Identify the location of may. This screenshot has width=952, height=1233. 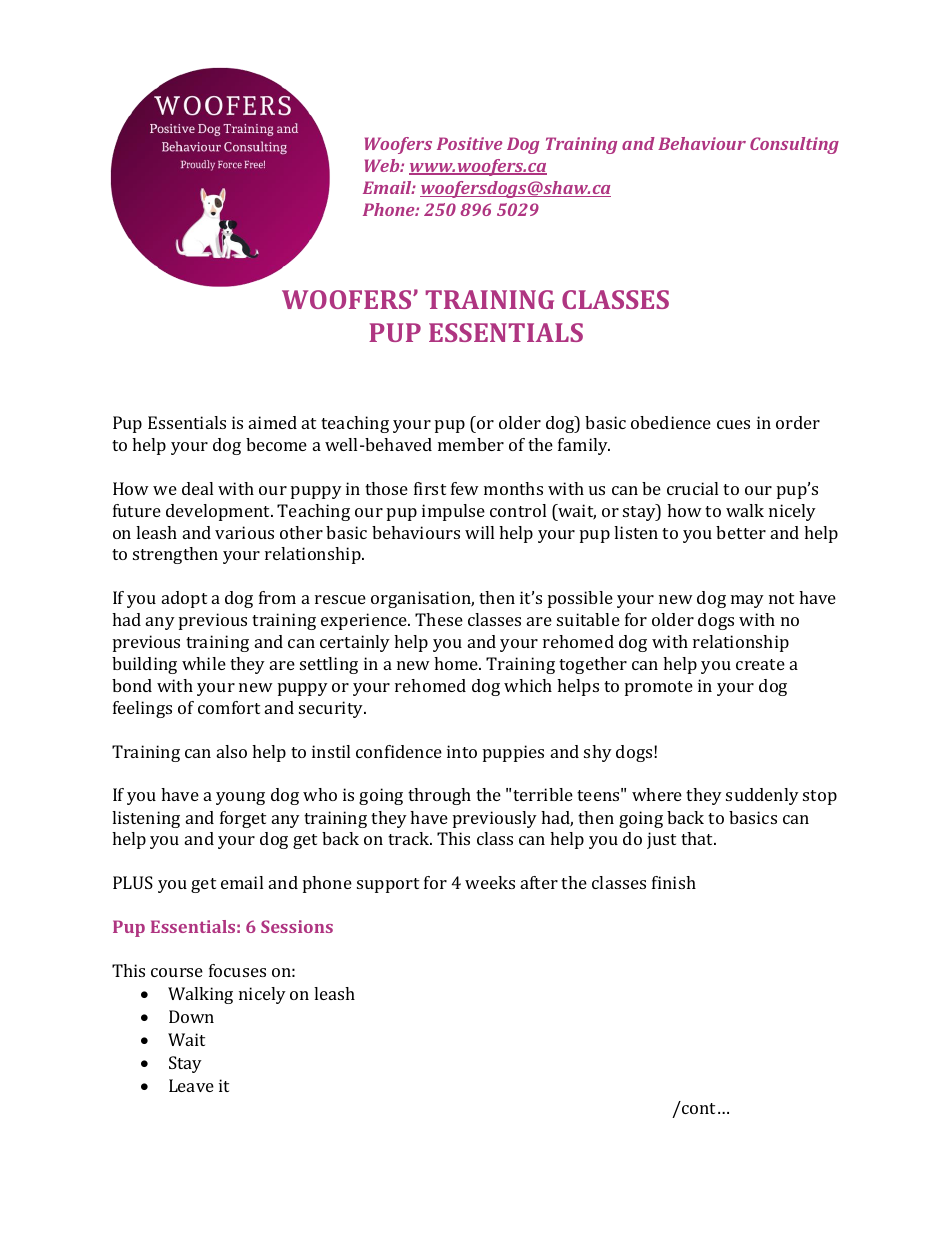
(747, 601).
